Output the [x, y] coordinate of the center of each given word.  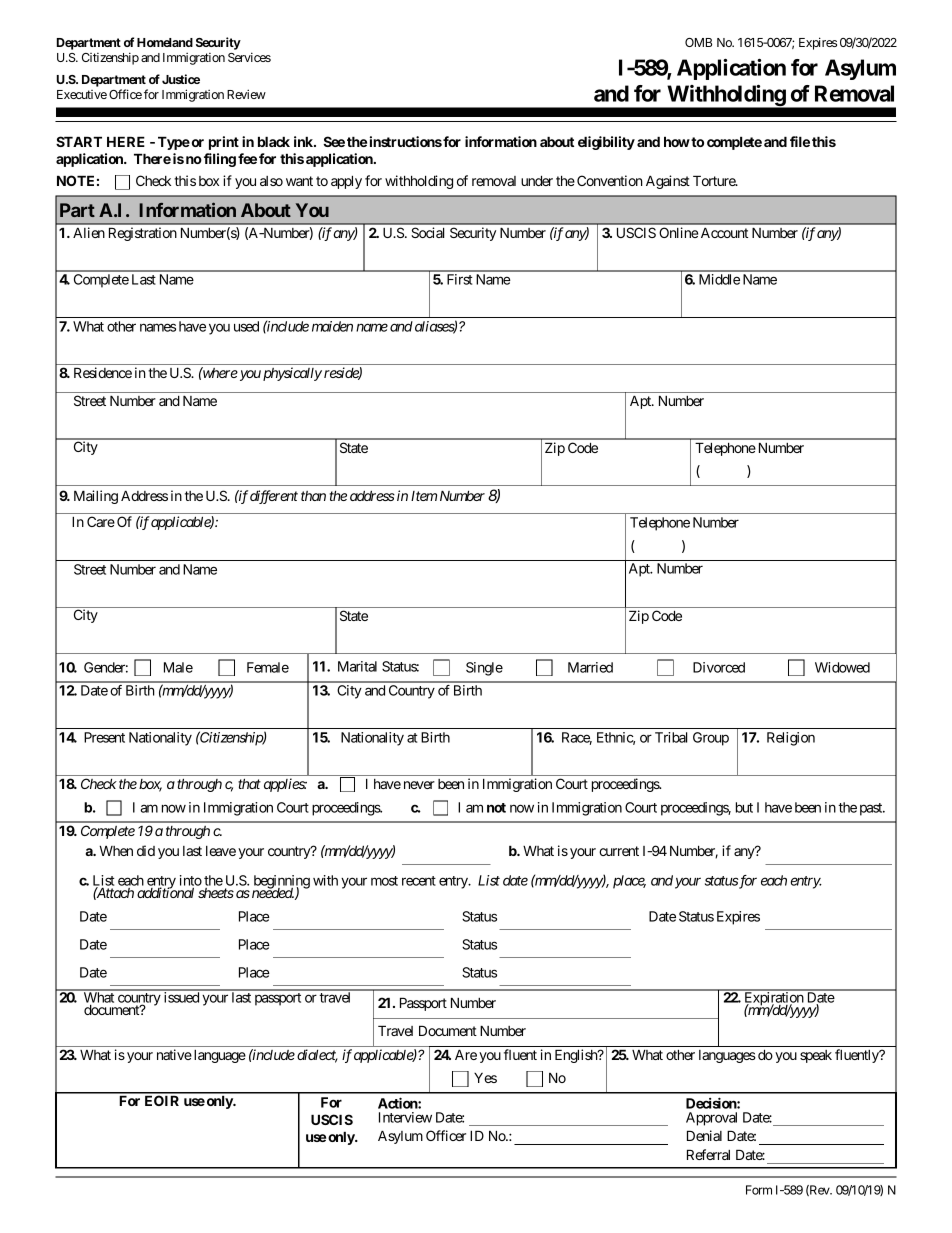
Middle [719, 279]
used [246, 326]
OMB [698, 42]
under [537, 180]
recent [419, 881]
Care [101, 521]
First [459, 279]
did [146, 850]
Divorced [719, 667]
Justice [181, 79]
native [174, 1054]
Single [484, 669]
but [744, 807]
